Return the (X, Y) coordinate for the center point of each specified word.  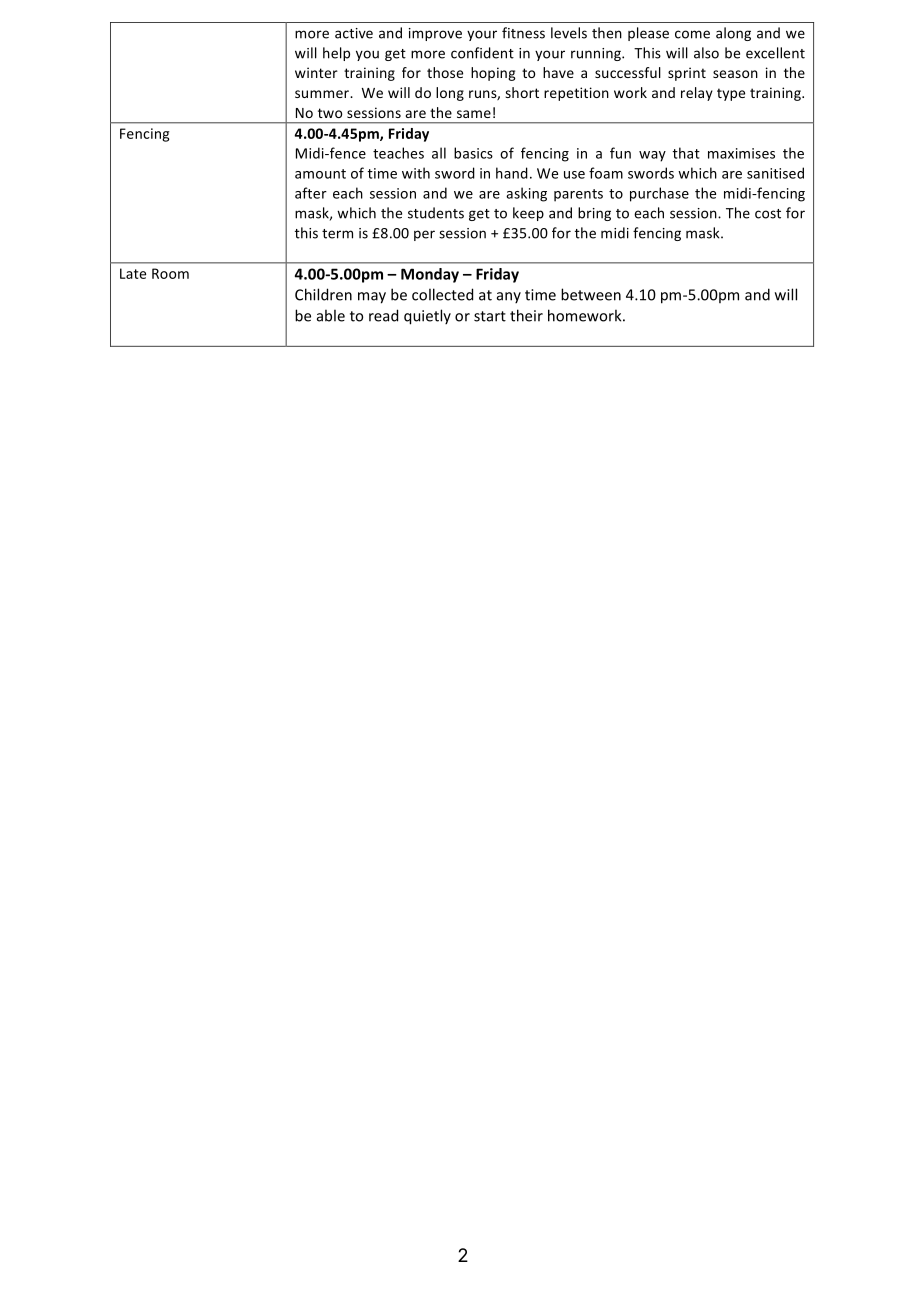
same (474, 114)
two (330, 113)
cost (768, 214)
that (686, 153)
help (336, 54)
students (436, 213)
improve (435, 34)
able (331, 315)
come (692, 34)
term (337, 234)
